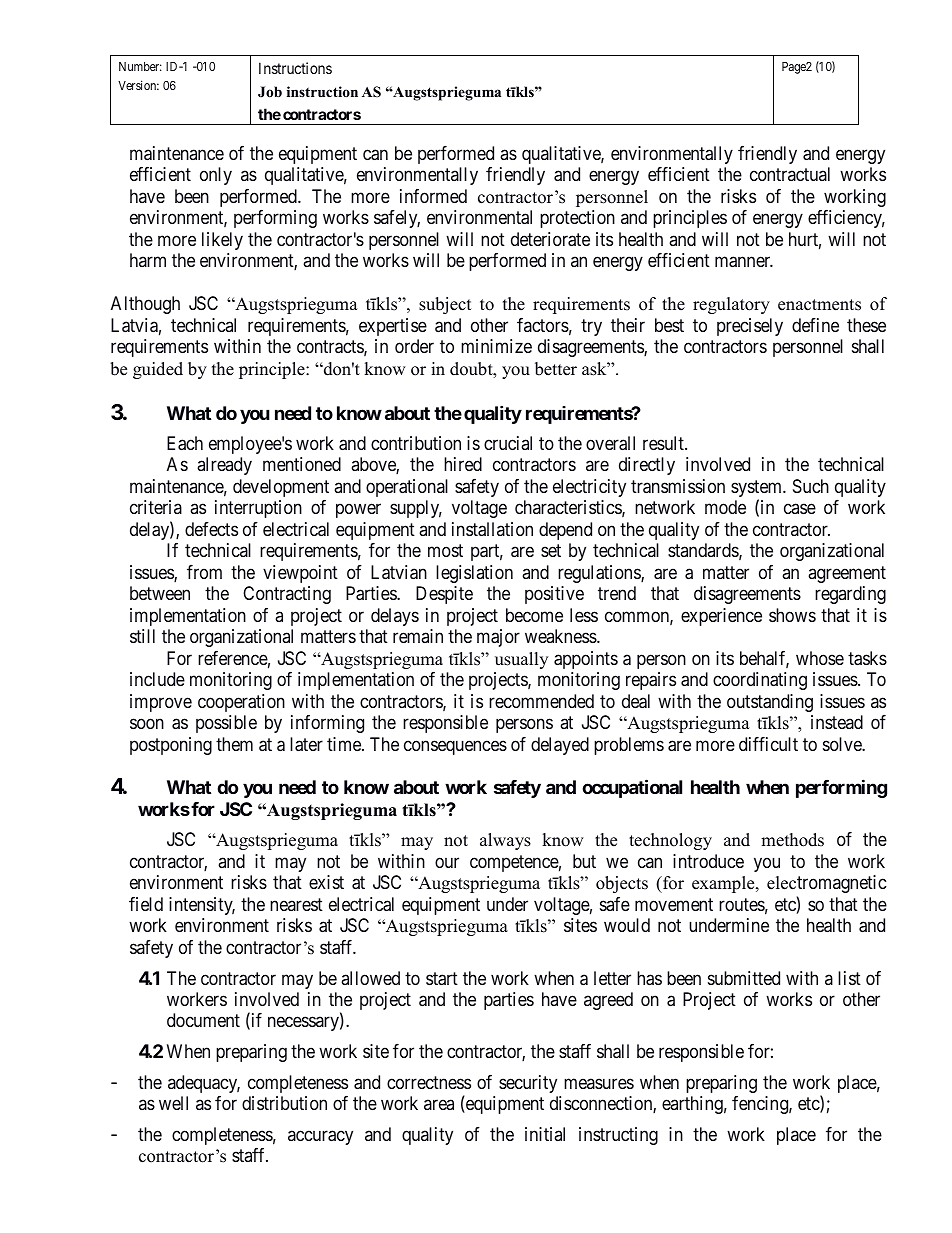 The width and height of the page is (952, 1233). Describe the element at coordinates (528, 1084) in the page. I see `security` at that location.
